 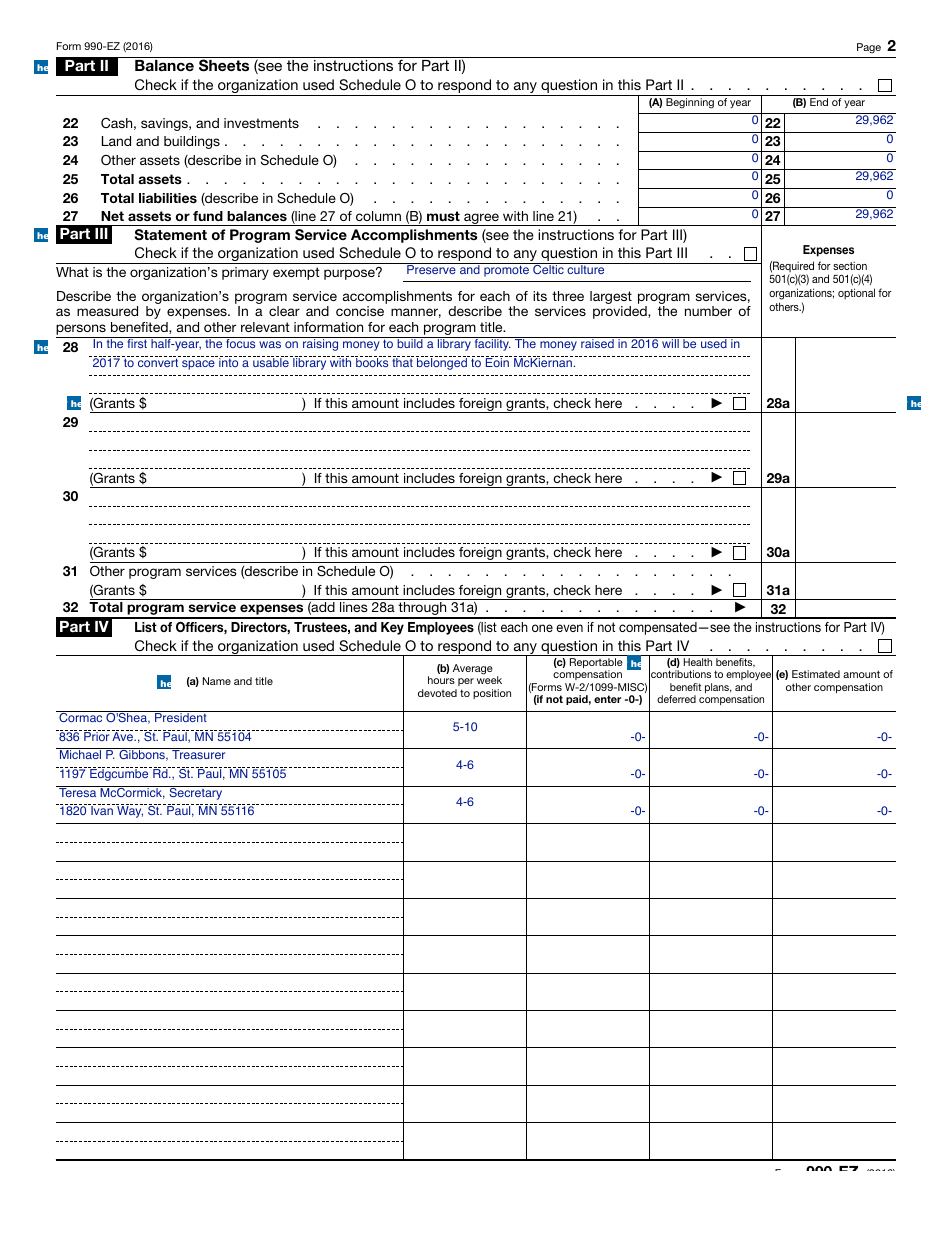 I want to click on number, so click(x=708, y=311).
